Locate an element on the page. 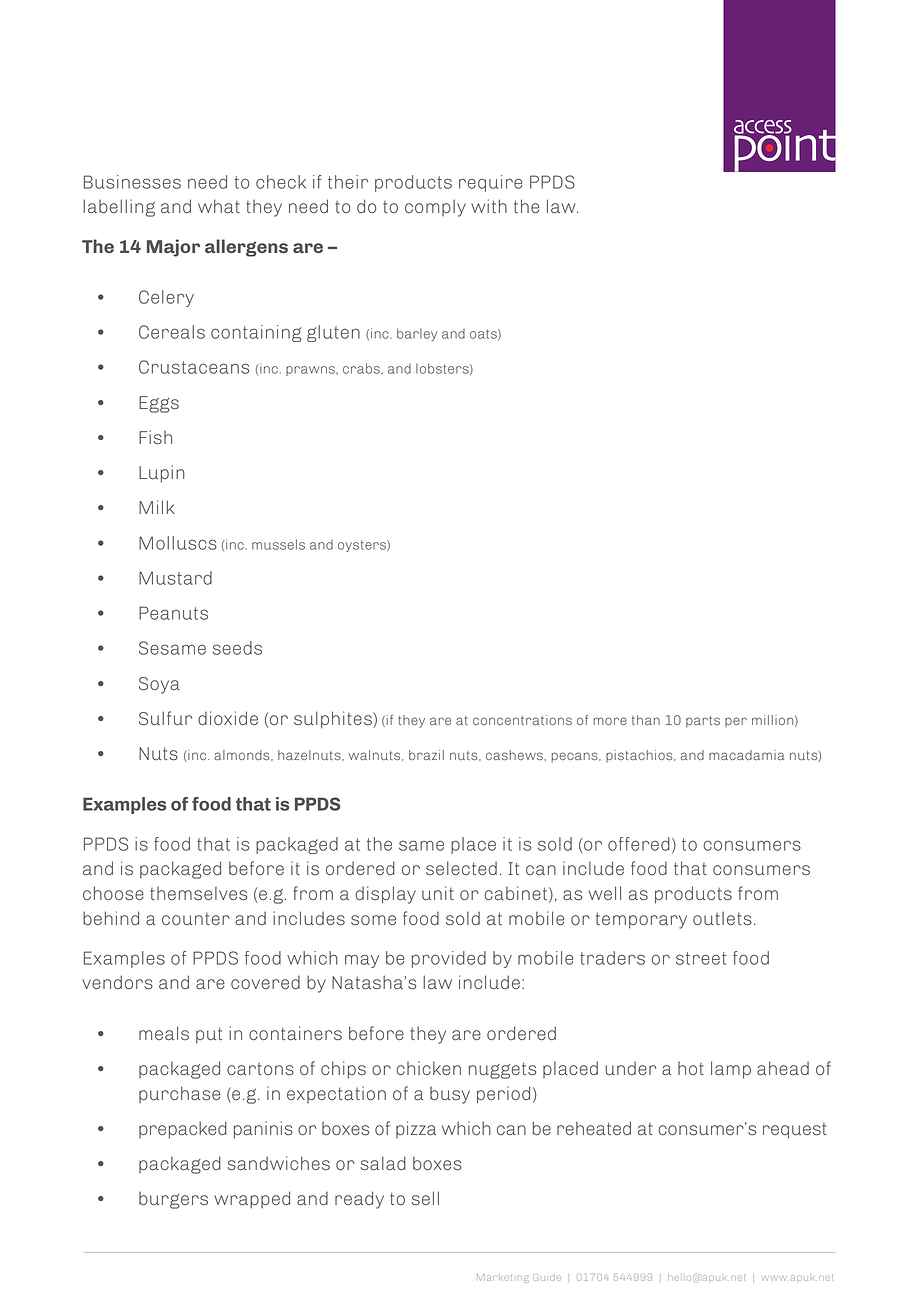 This image has width=924, height=1308. with is located at coordinates (489, 206).
